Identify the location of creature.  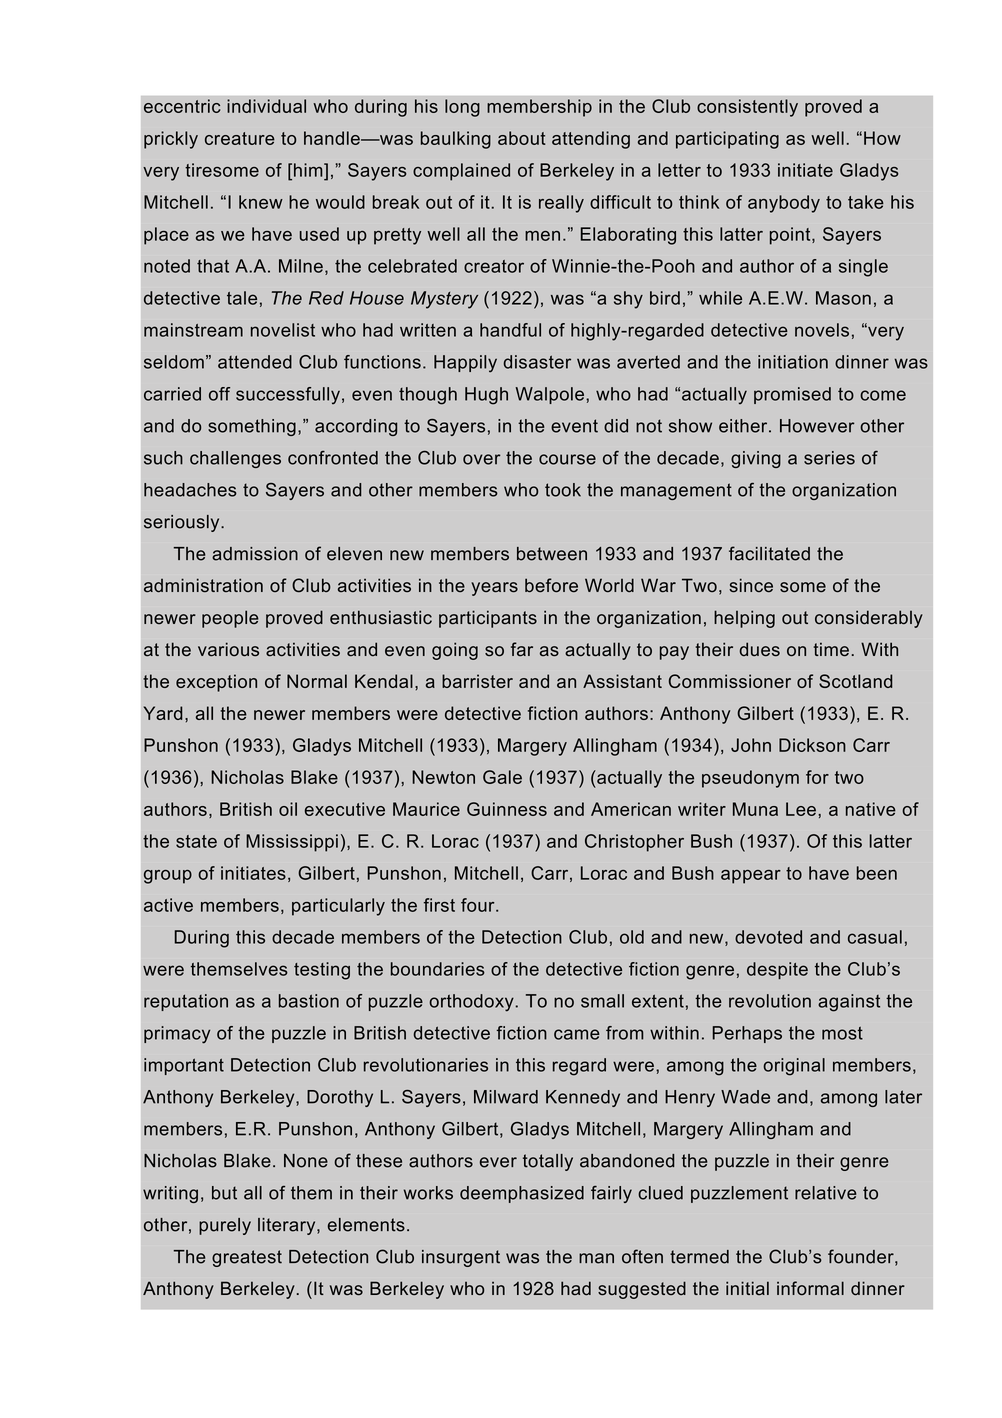
(240, 138).
